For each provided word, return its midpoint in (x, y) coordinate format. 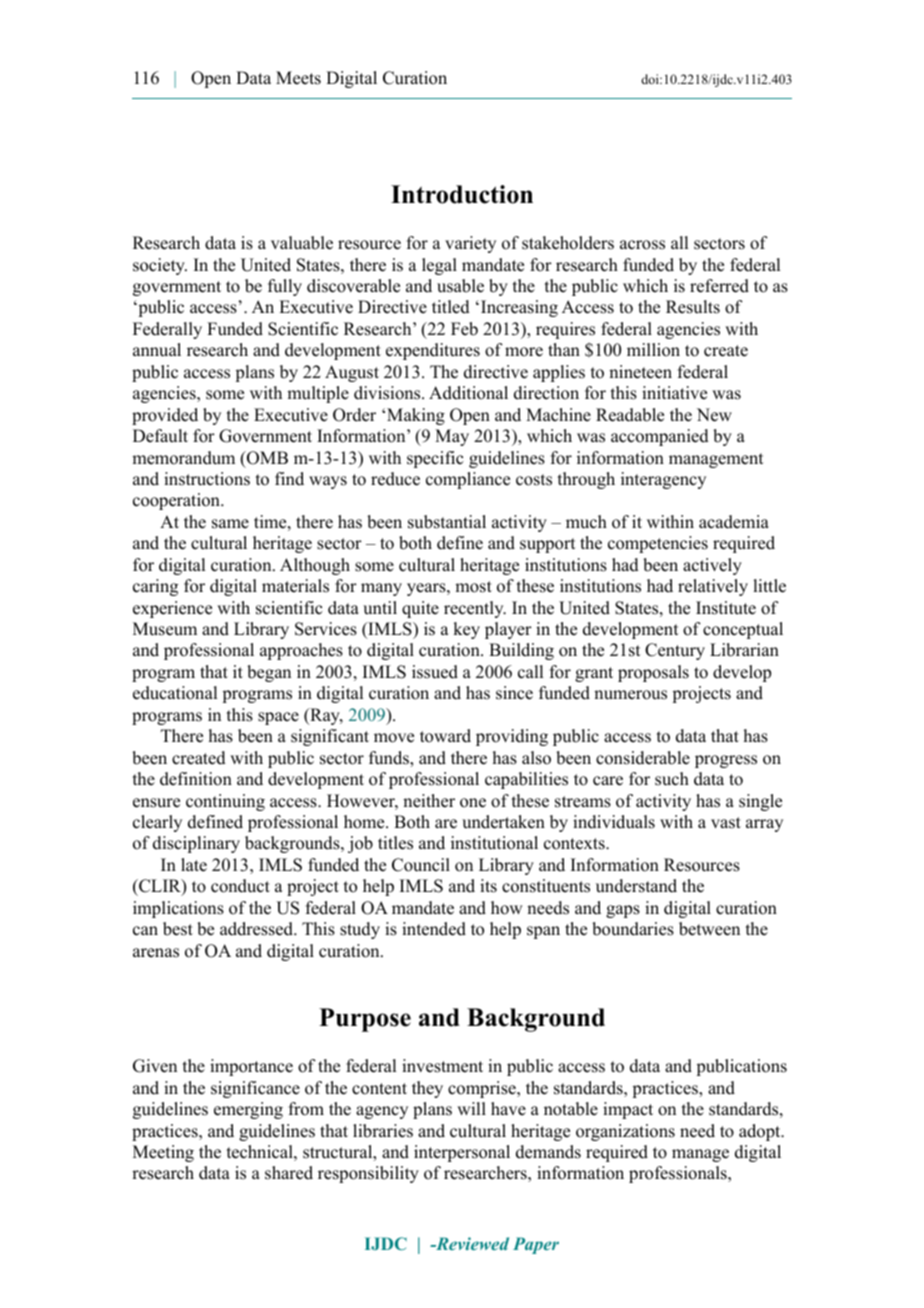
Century (675, 651)
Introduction (462, 194)
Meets (298, 78)
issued (435, 672)
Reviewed (471, 1243)
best (178, 929)
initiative (674, 393)
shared (289, 1173)
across (642, 245)
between (709, 929)
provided (165, 416)
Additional (468, 393)
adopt (761, 1132)
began (269, 673)
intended (434, 929)
